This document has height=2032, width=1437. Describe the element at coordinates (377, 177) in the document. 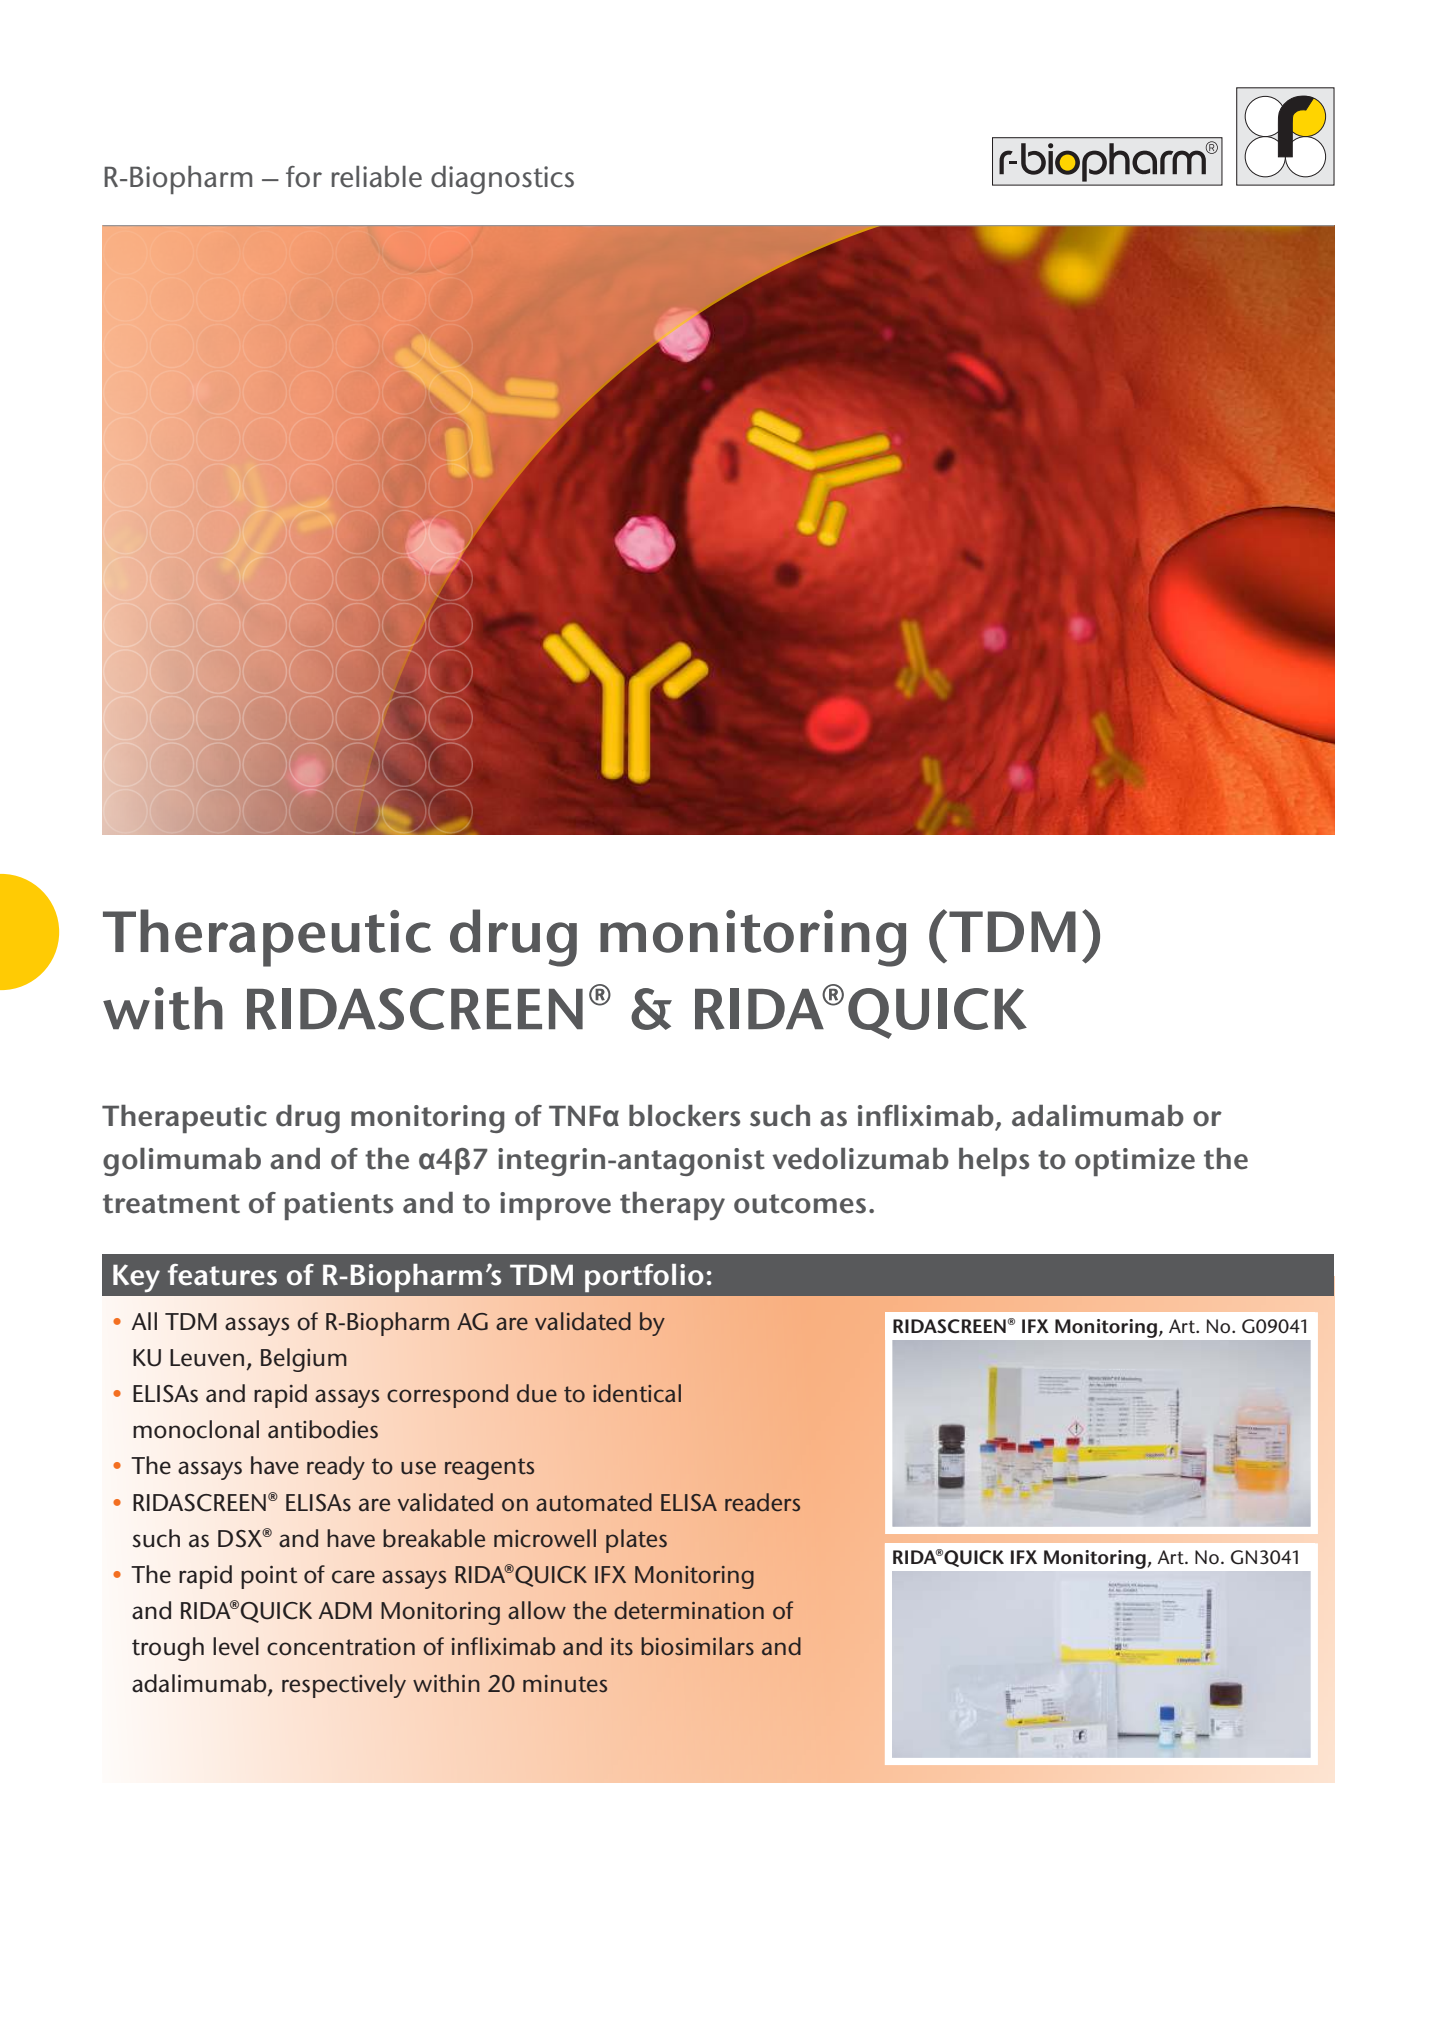

I see `reliable` at that location.
